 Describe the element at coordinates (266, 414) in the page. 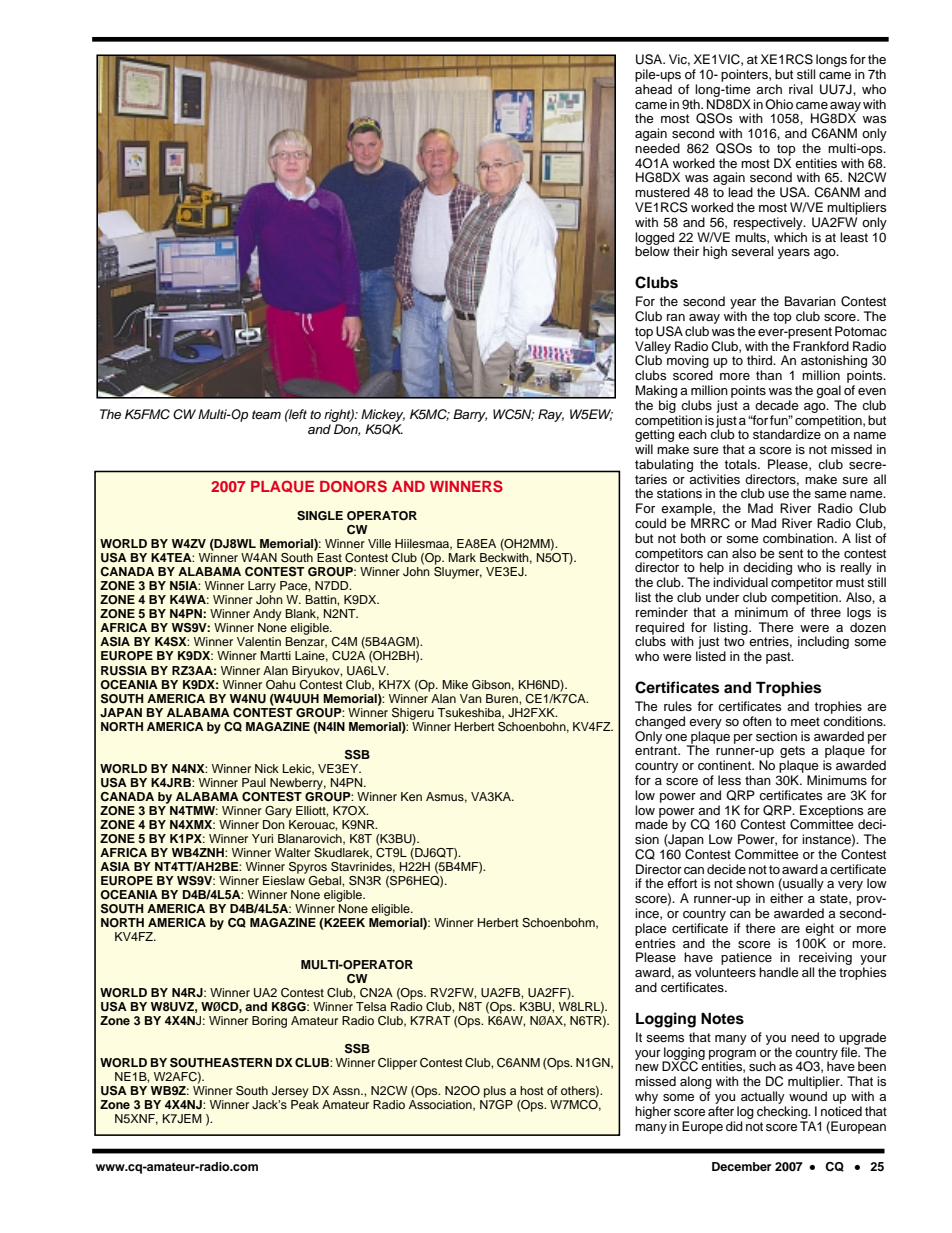

I see `team` at that location.
